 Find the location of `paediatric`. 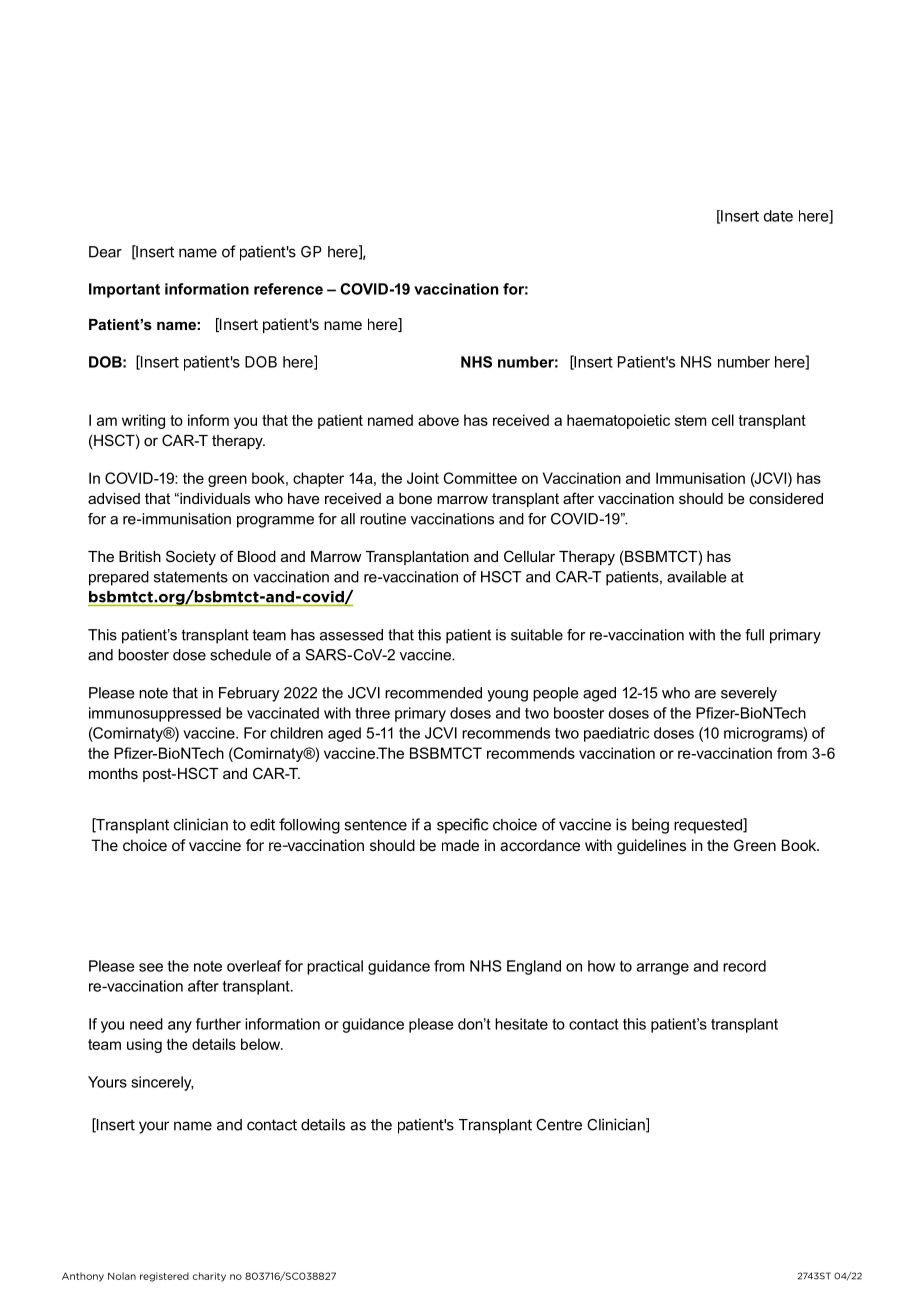

paediatric is located at coordinates (616, 734).
